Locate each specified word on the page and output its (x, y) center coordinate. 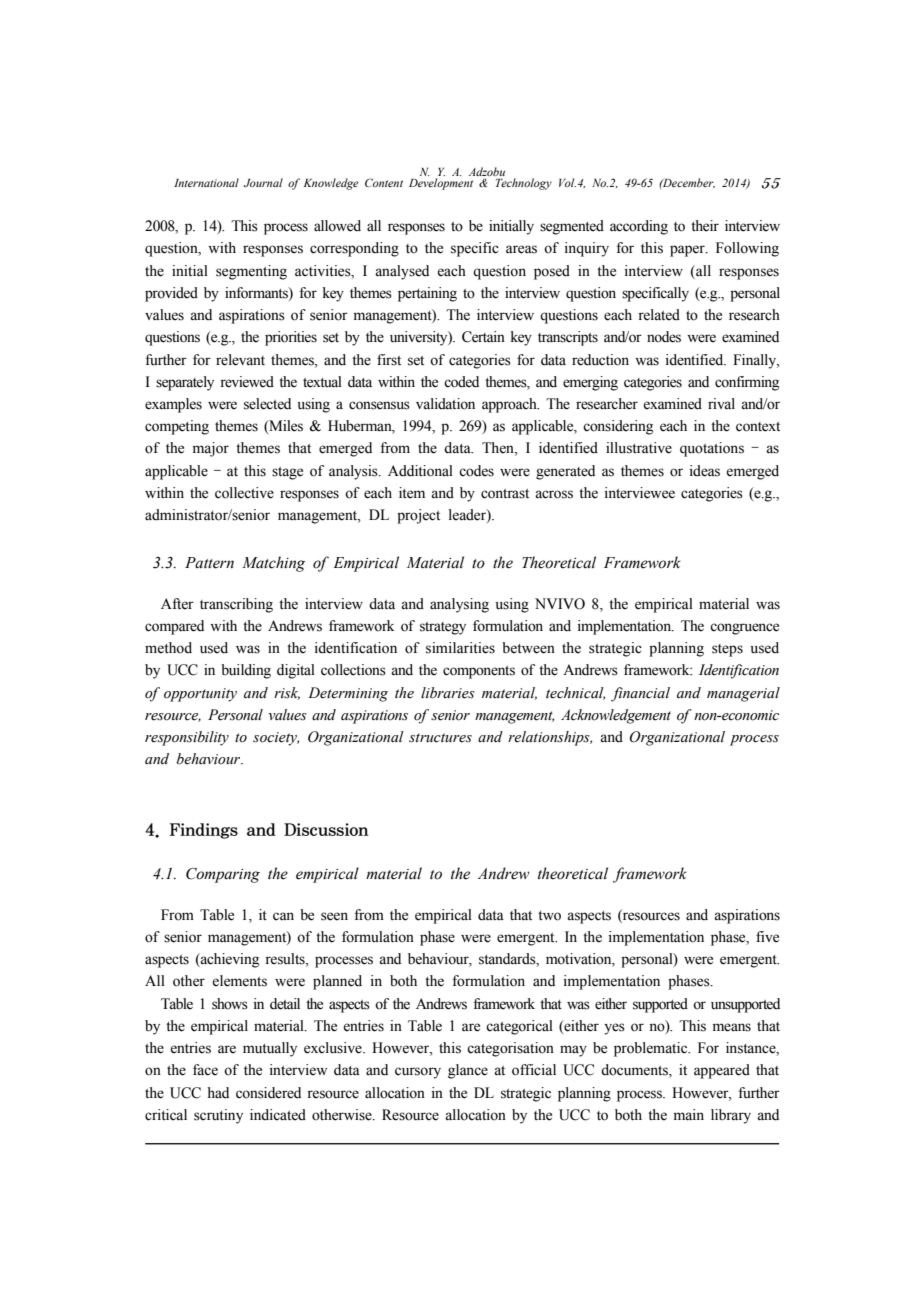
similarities (460, 648)
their (705, 226)
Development (441, 184)
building (246, 671)
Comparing (223, 875)
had (218, 1092)
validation (445, 404)
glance (468, 1071)
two (549, 916)
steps (727, 650)
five (767, 937)
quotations (712, 449)
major (211, 449)
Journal (263, 182)
